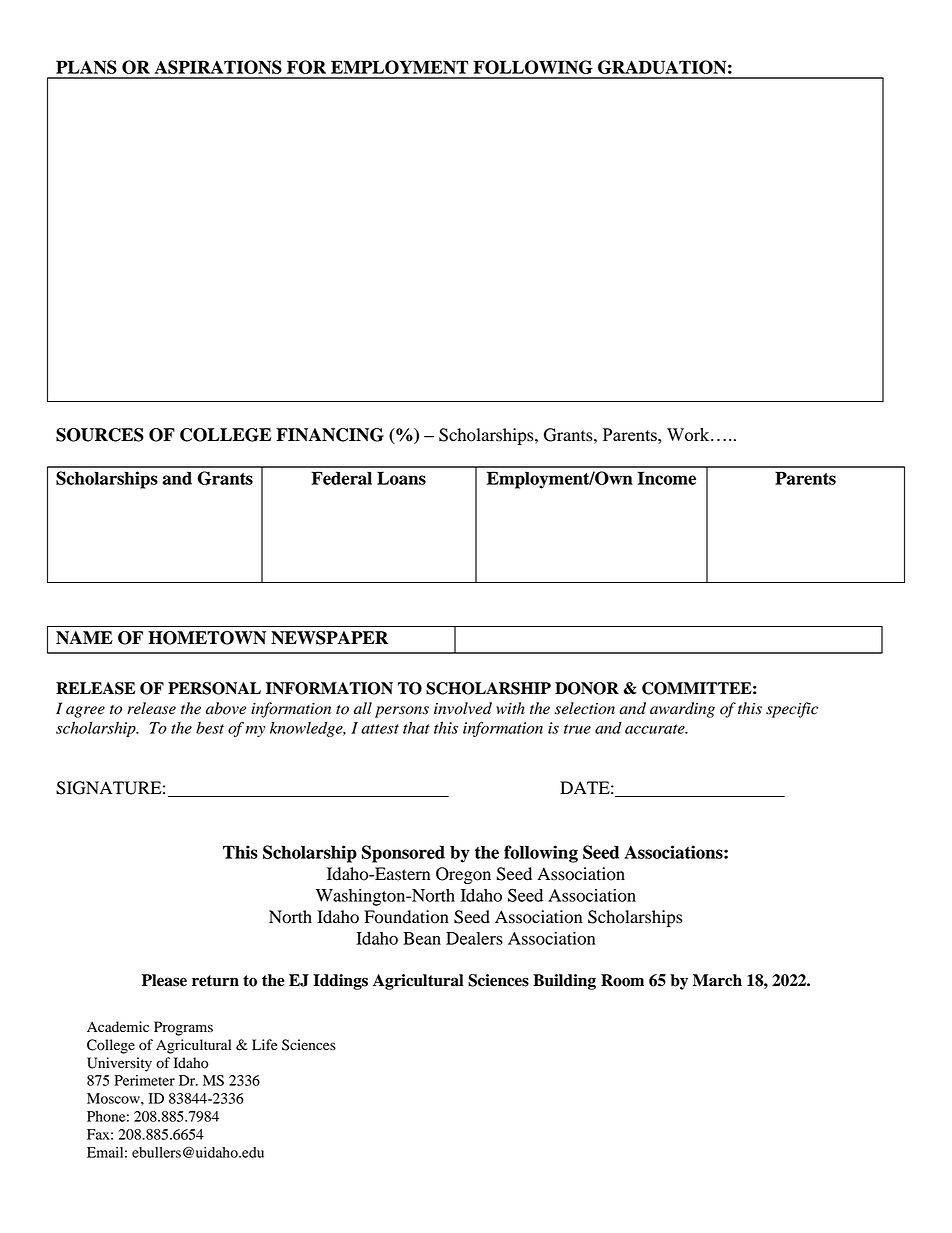 The width and height of the image is (952, 1233). What do you see at coordinates (214, 688) in the image?
I see `PERSONAL` at bounding box center [214, 688].
